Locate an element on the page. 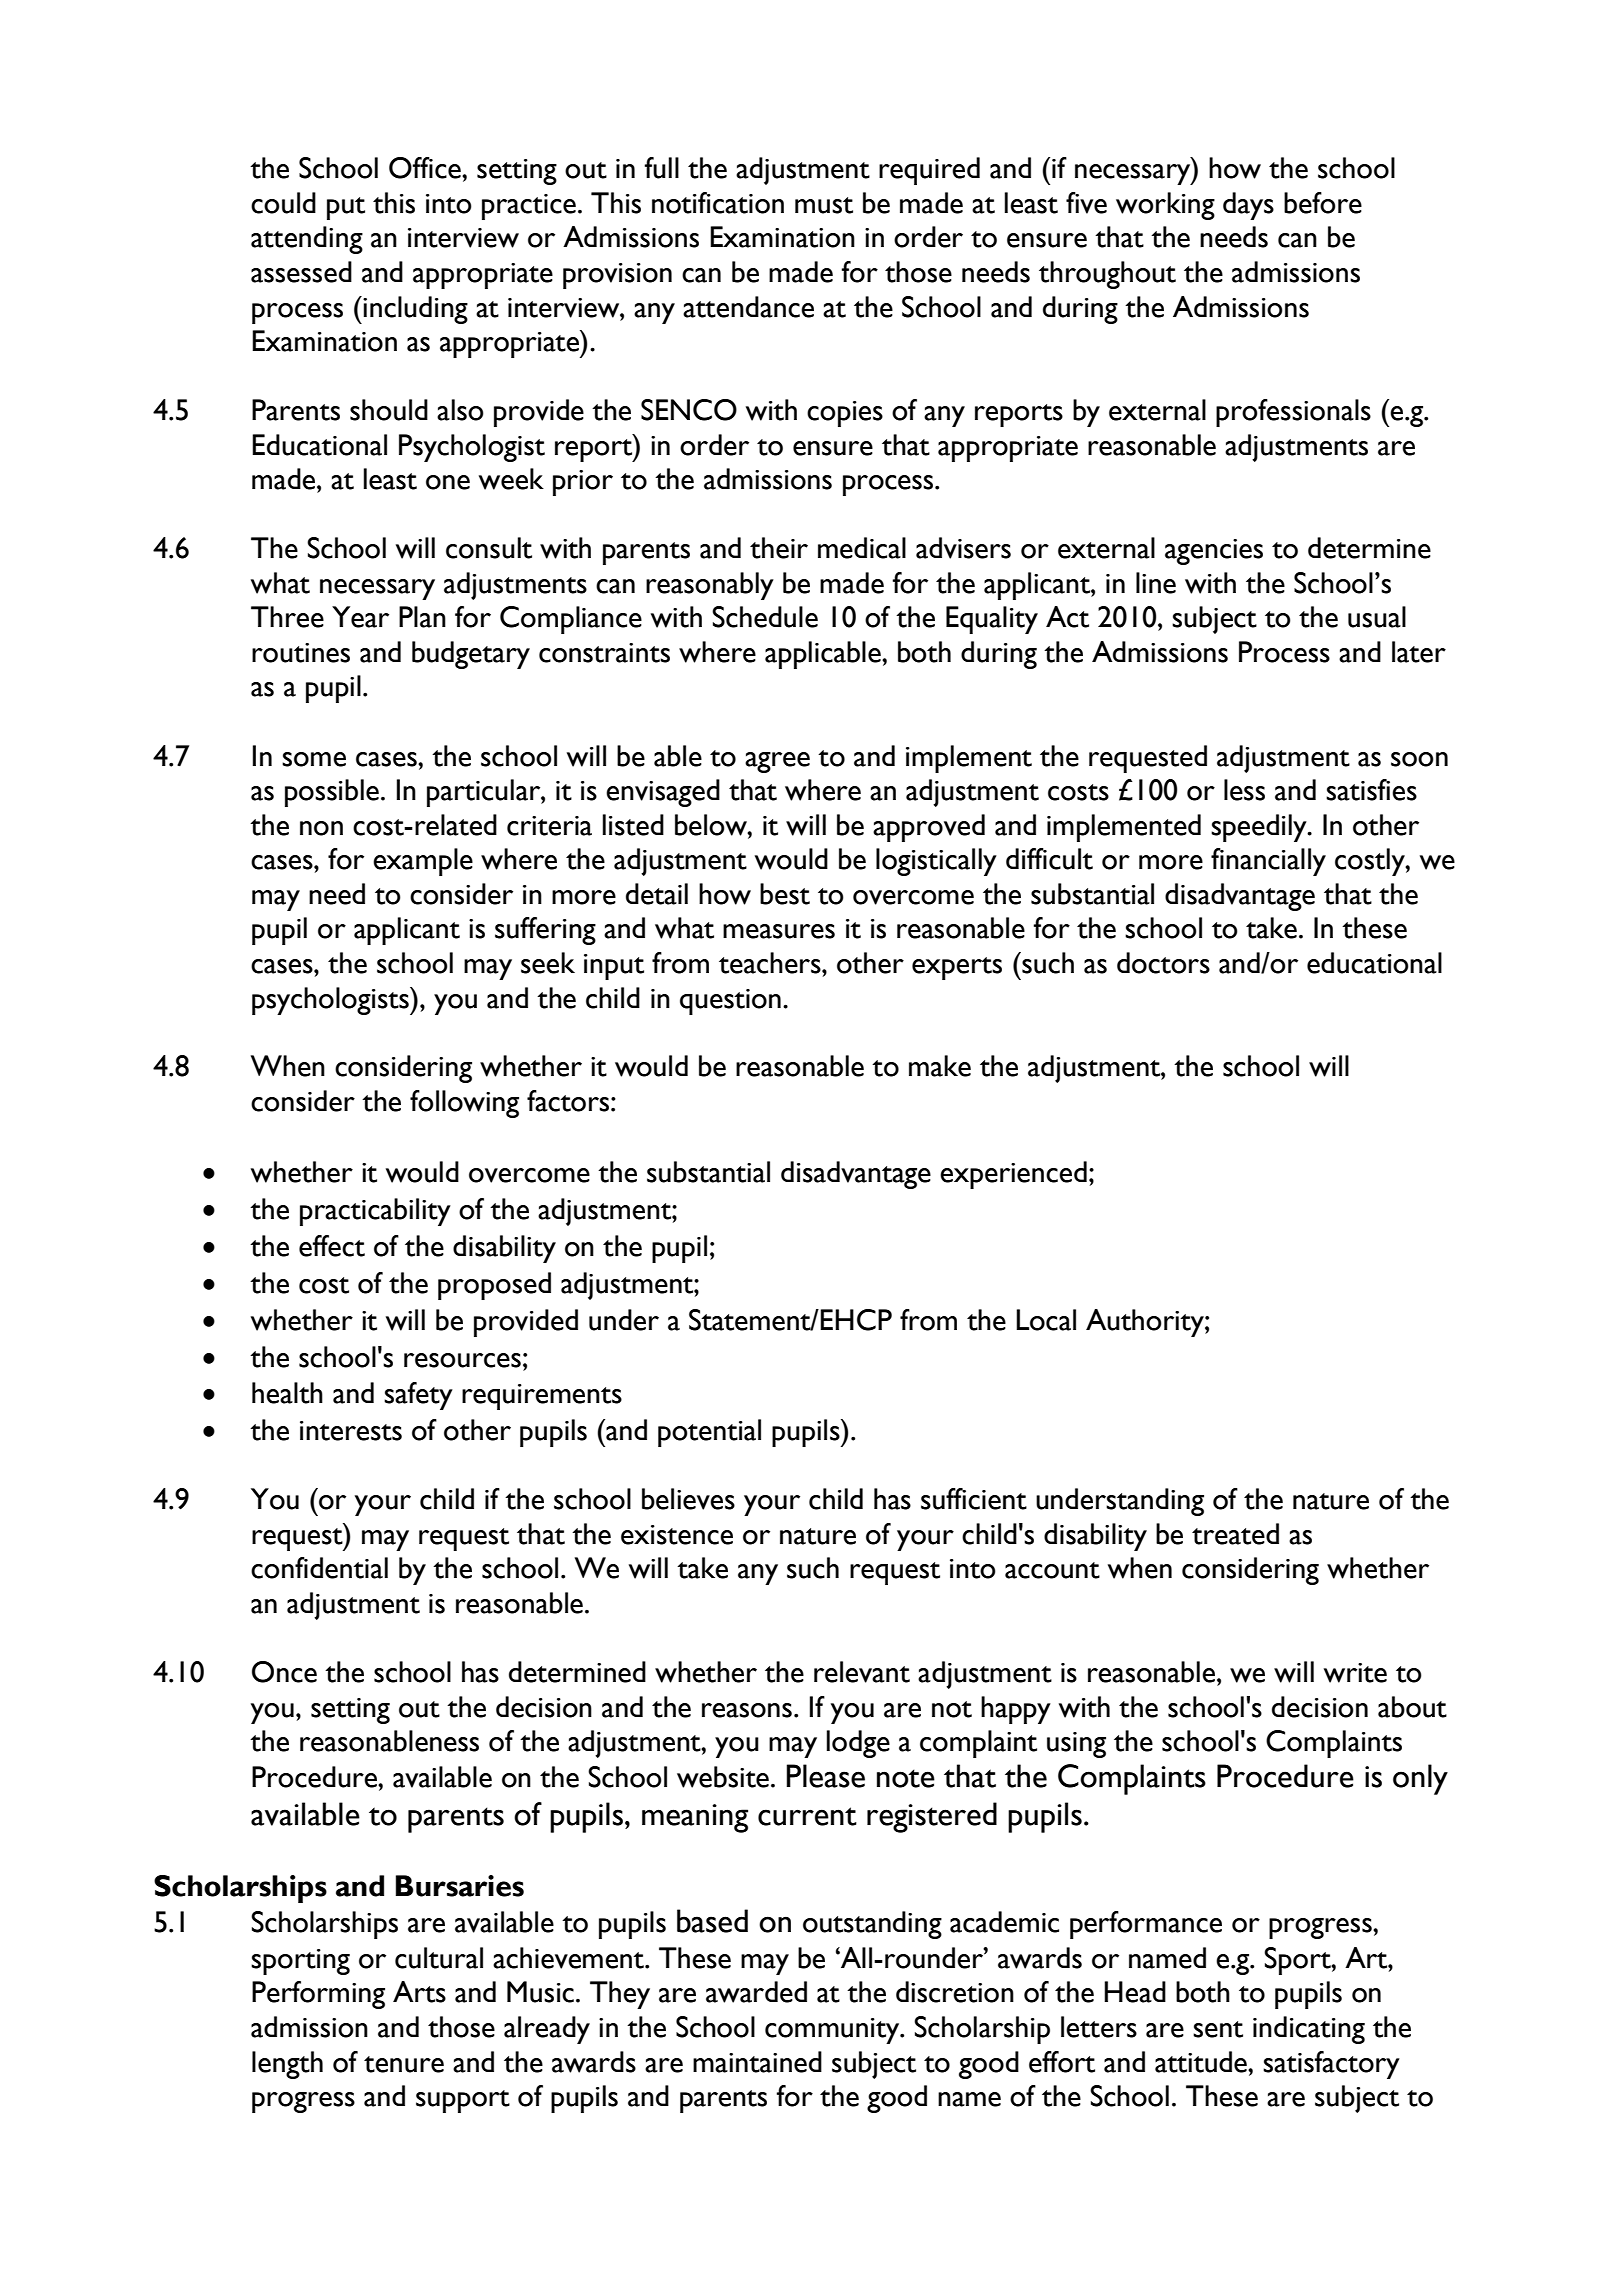 This document has width=1612, height=2280. Office is located at coordinates (426, 168).
